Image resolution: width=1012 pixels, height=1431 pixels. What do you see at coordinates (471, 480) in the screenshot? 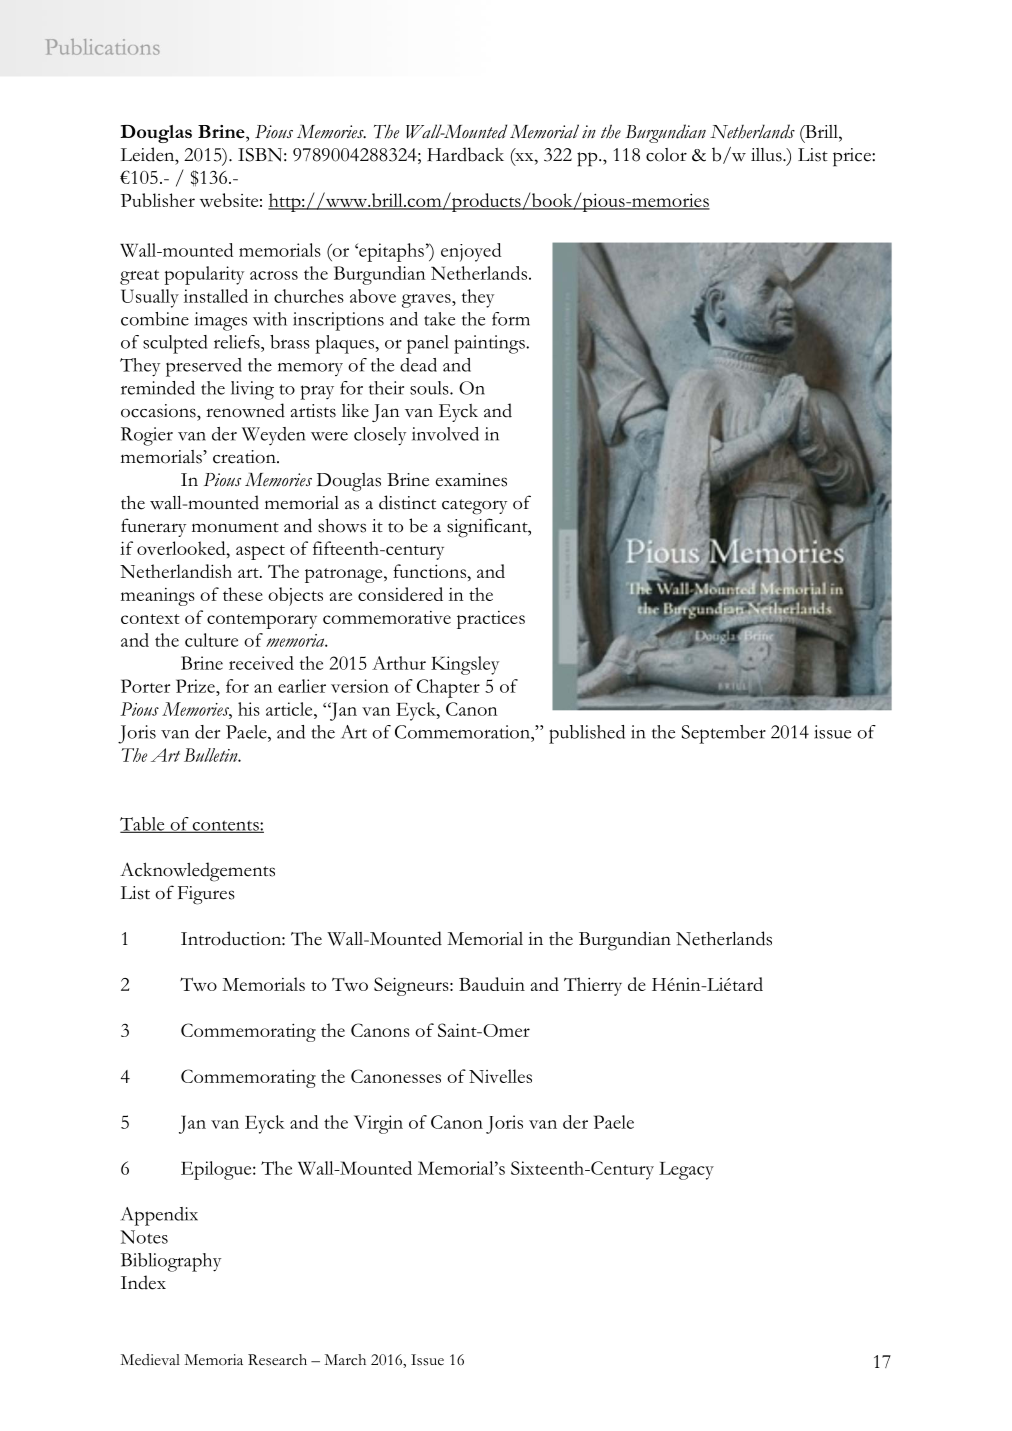
I see `examines` at bounding box center [471, 480].
